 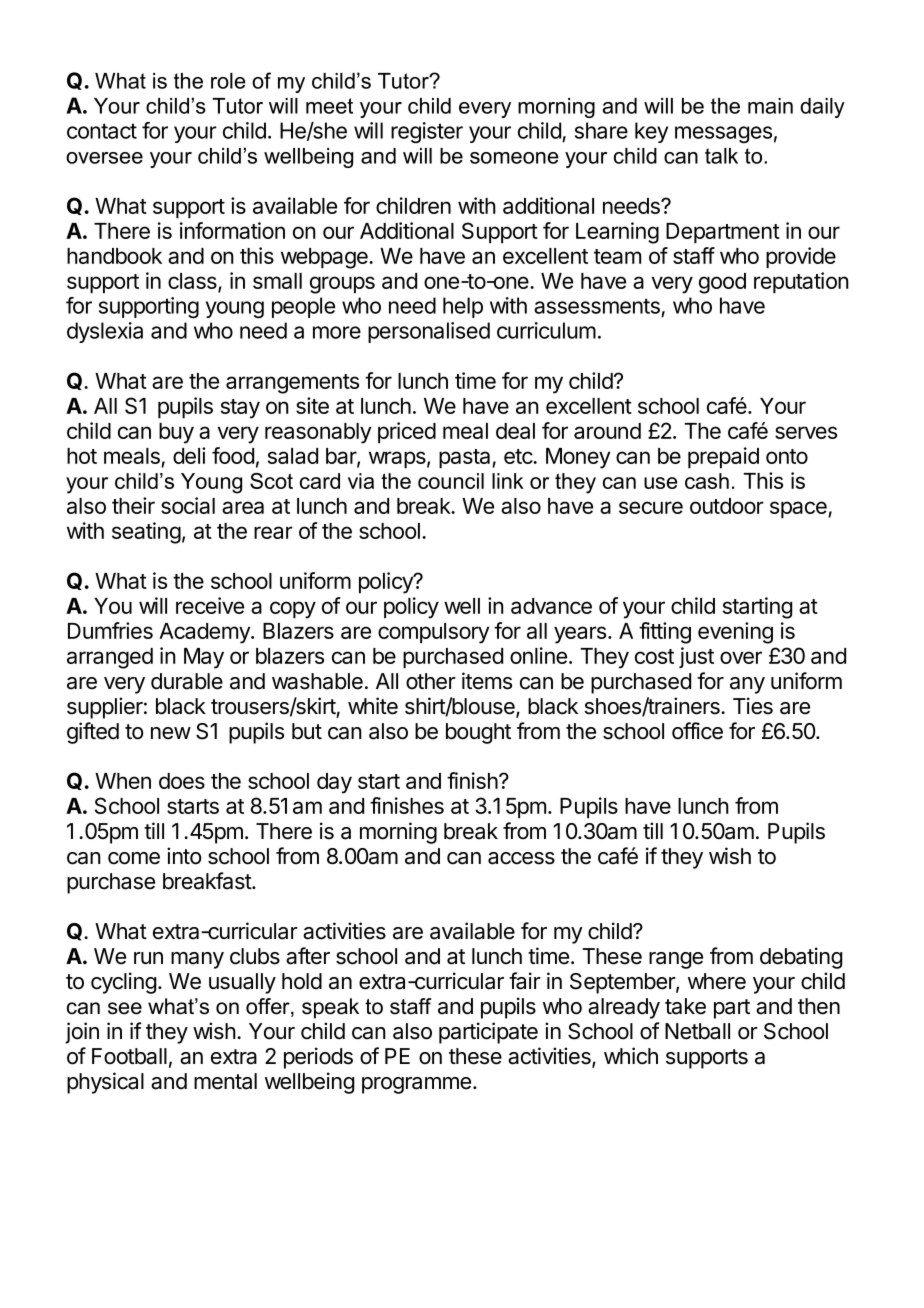 What do you see at coordinates (697, 1031) in the screenshot?
I see `Netball` at bounding box center [697, 1031].
